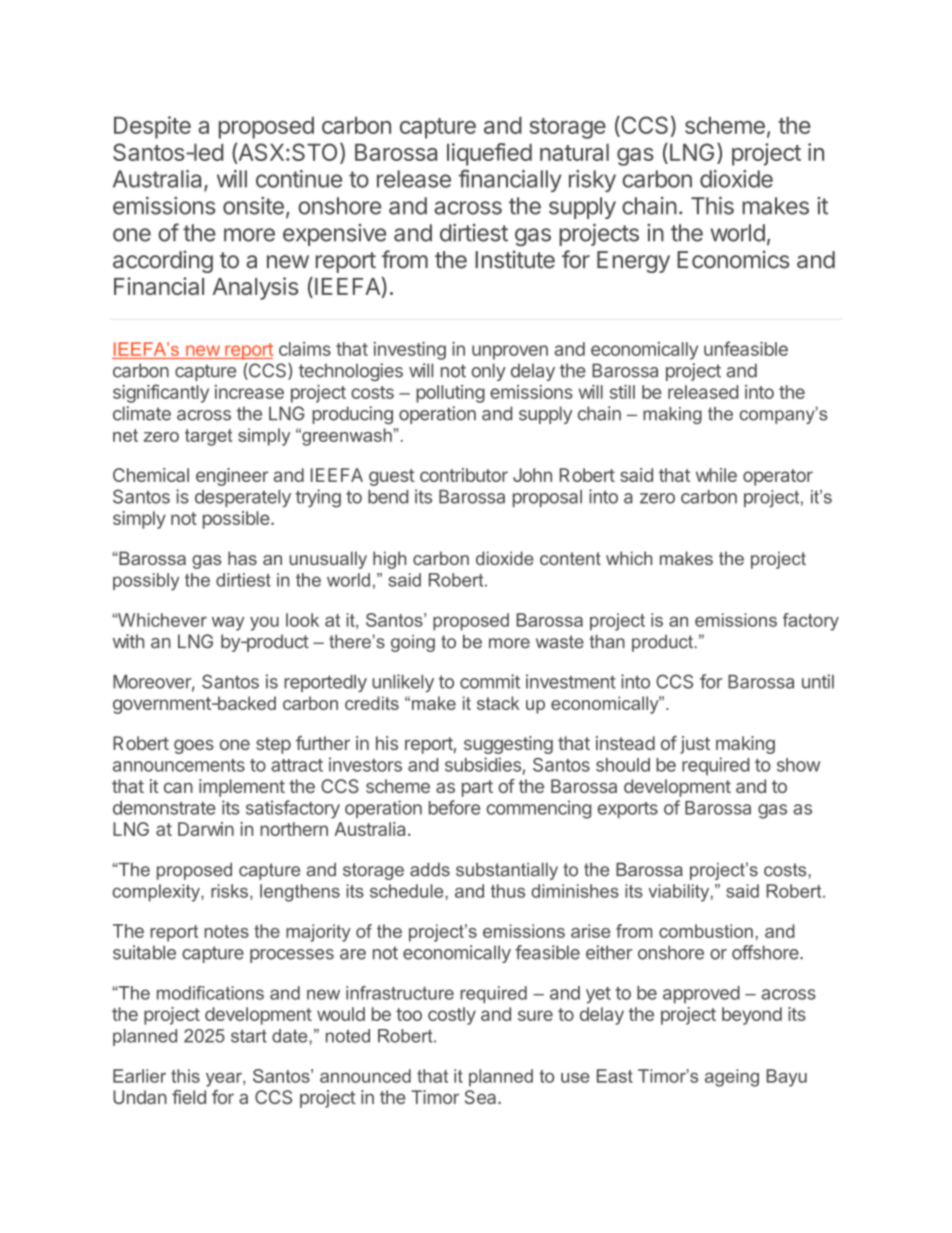  What do you see at coordinates (489, 154) in the screenshot?
I see `liquefied` at bounding box center [489, 154].
